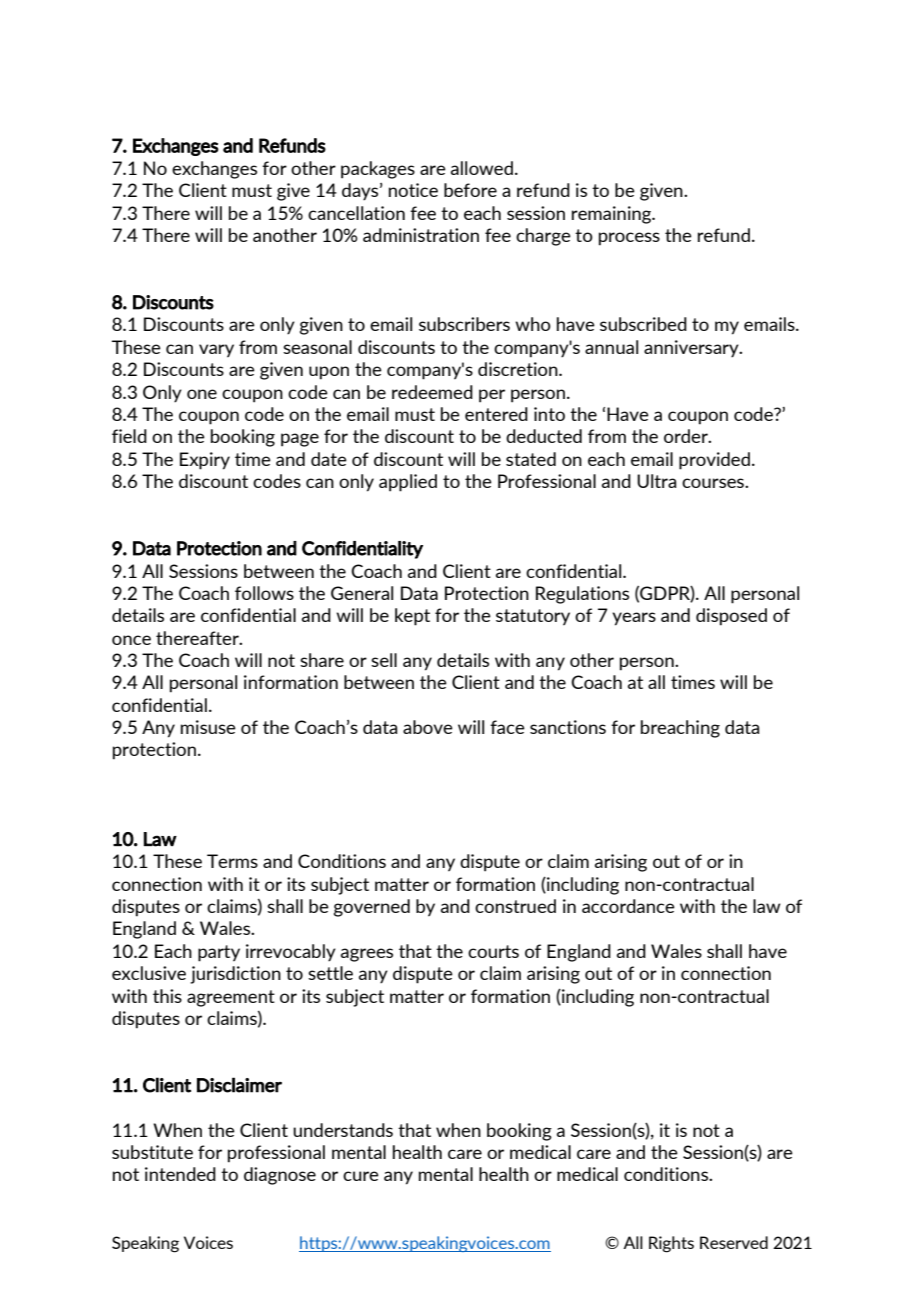 Image resolution: width=924 pixels, height=1308 pixels. I want to click on notice, so click(413, 190).
